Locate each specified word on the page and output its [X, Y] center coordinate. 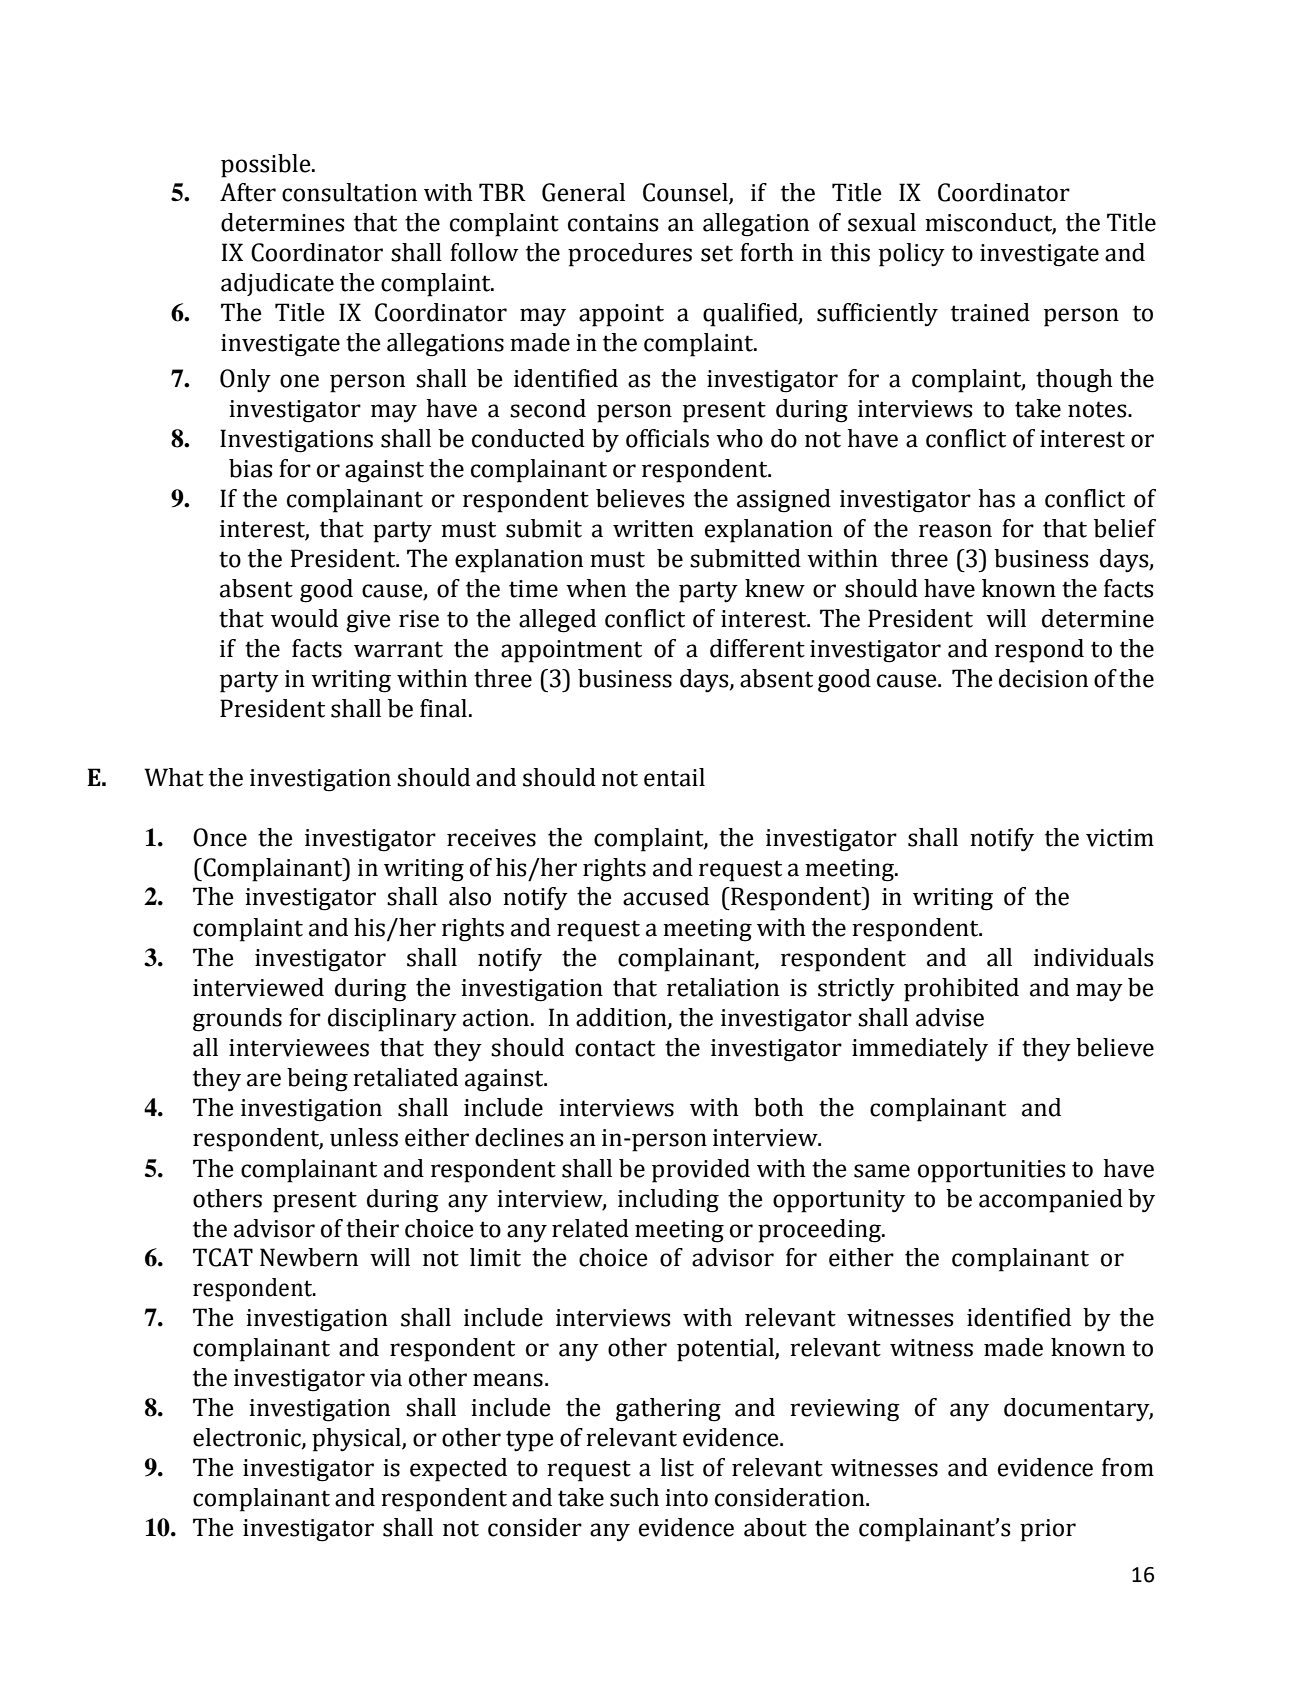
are [264, 1080]
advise [950, 1017]
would [304, 618]
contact [615, 1048]
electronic [248, 1438]
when [596, 588]
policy [912, 255]
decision [1043, 678]
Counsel [686, 193]
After [248, 192]
